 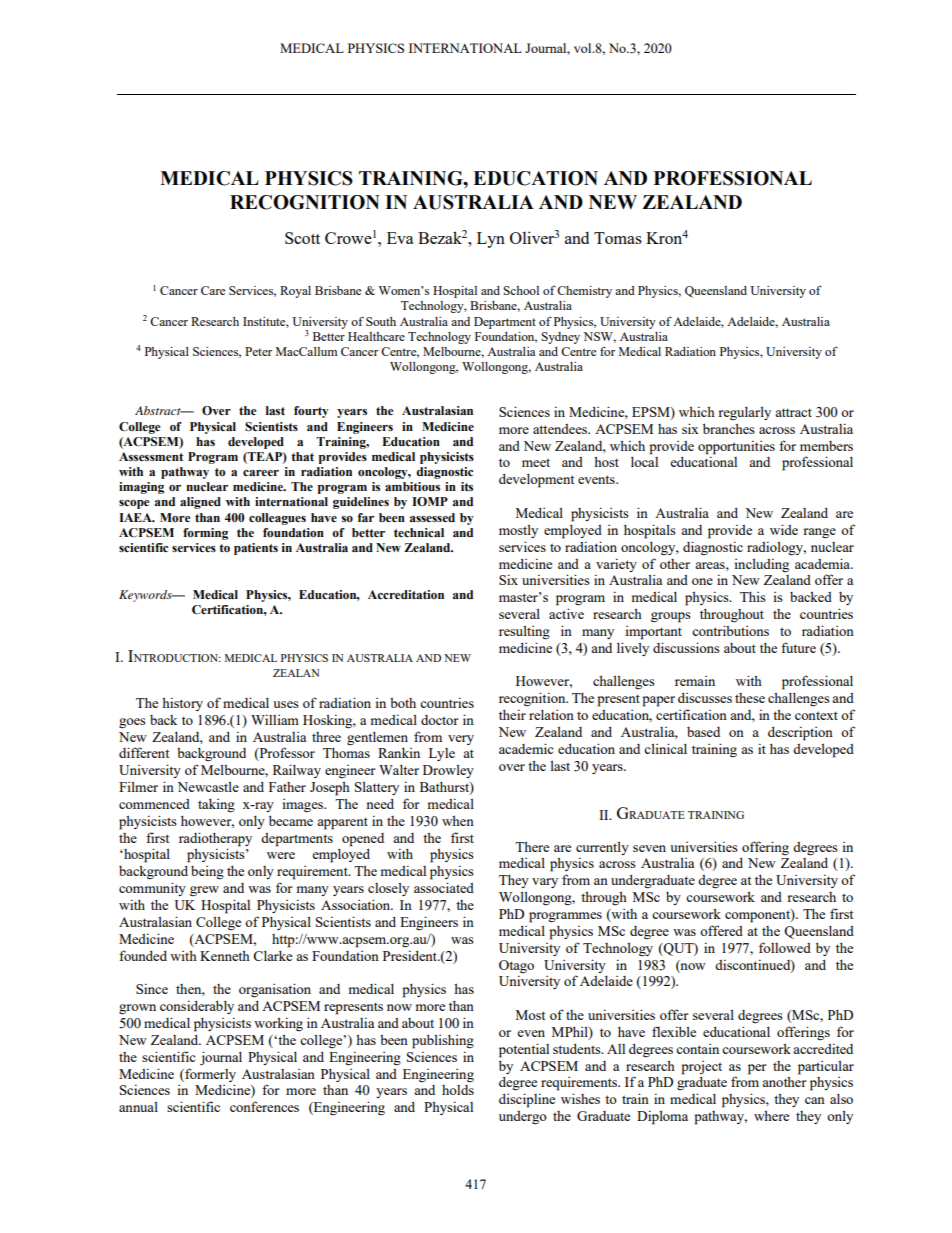 I want to click on these, so click(x=750, y=698).
